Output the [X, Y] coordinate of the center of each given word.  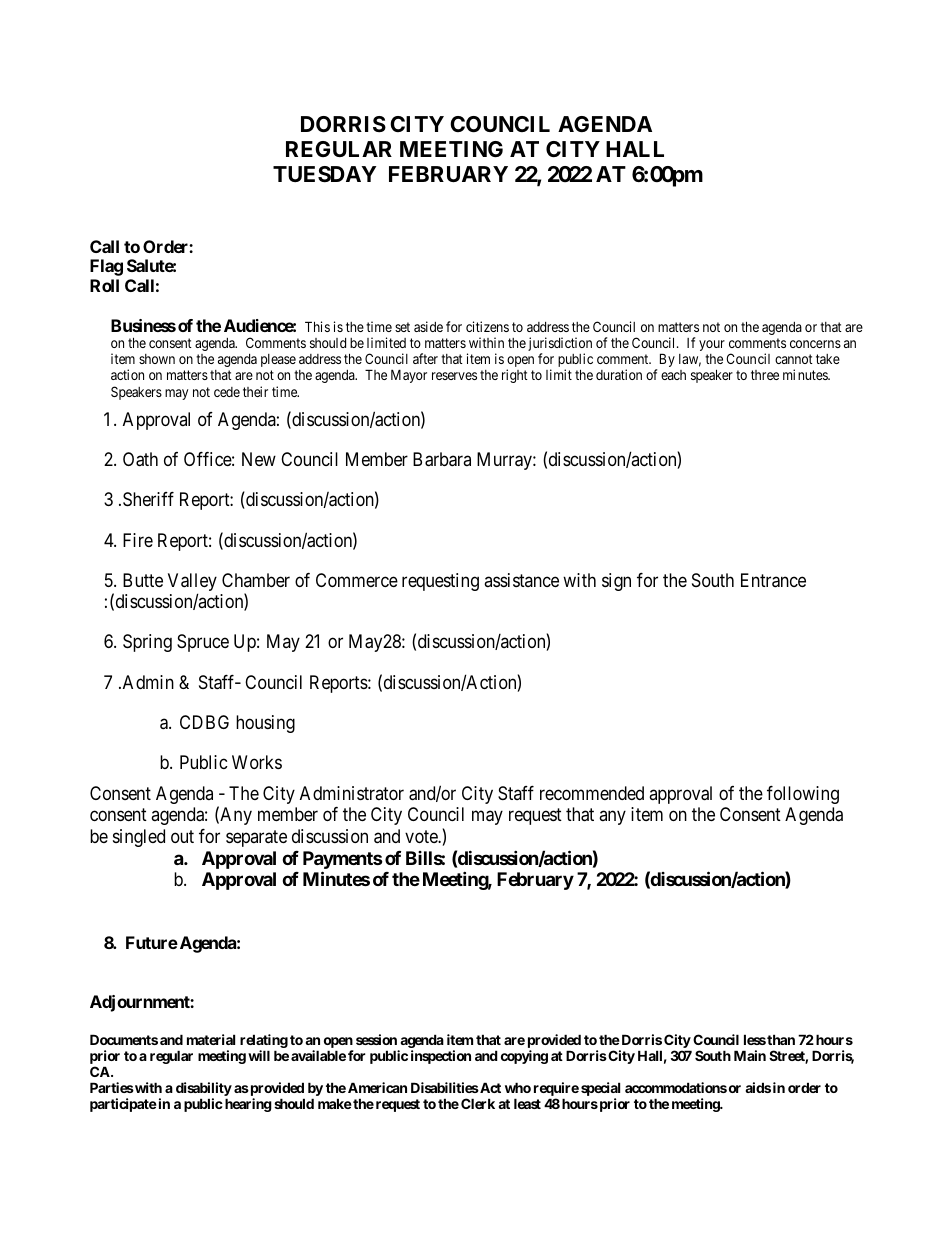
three [765, 375]
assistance [521, 580]
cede [227, 392]
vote [422, 836]
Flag [106, 267]
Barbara [442, 459]
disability [204, 1090]
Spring [147, 643]
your [712, 345]
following [803, 795]
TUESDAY [324, 174]
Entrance [773, 580]
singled [139, 838]
